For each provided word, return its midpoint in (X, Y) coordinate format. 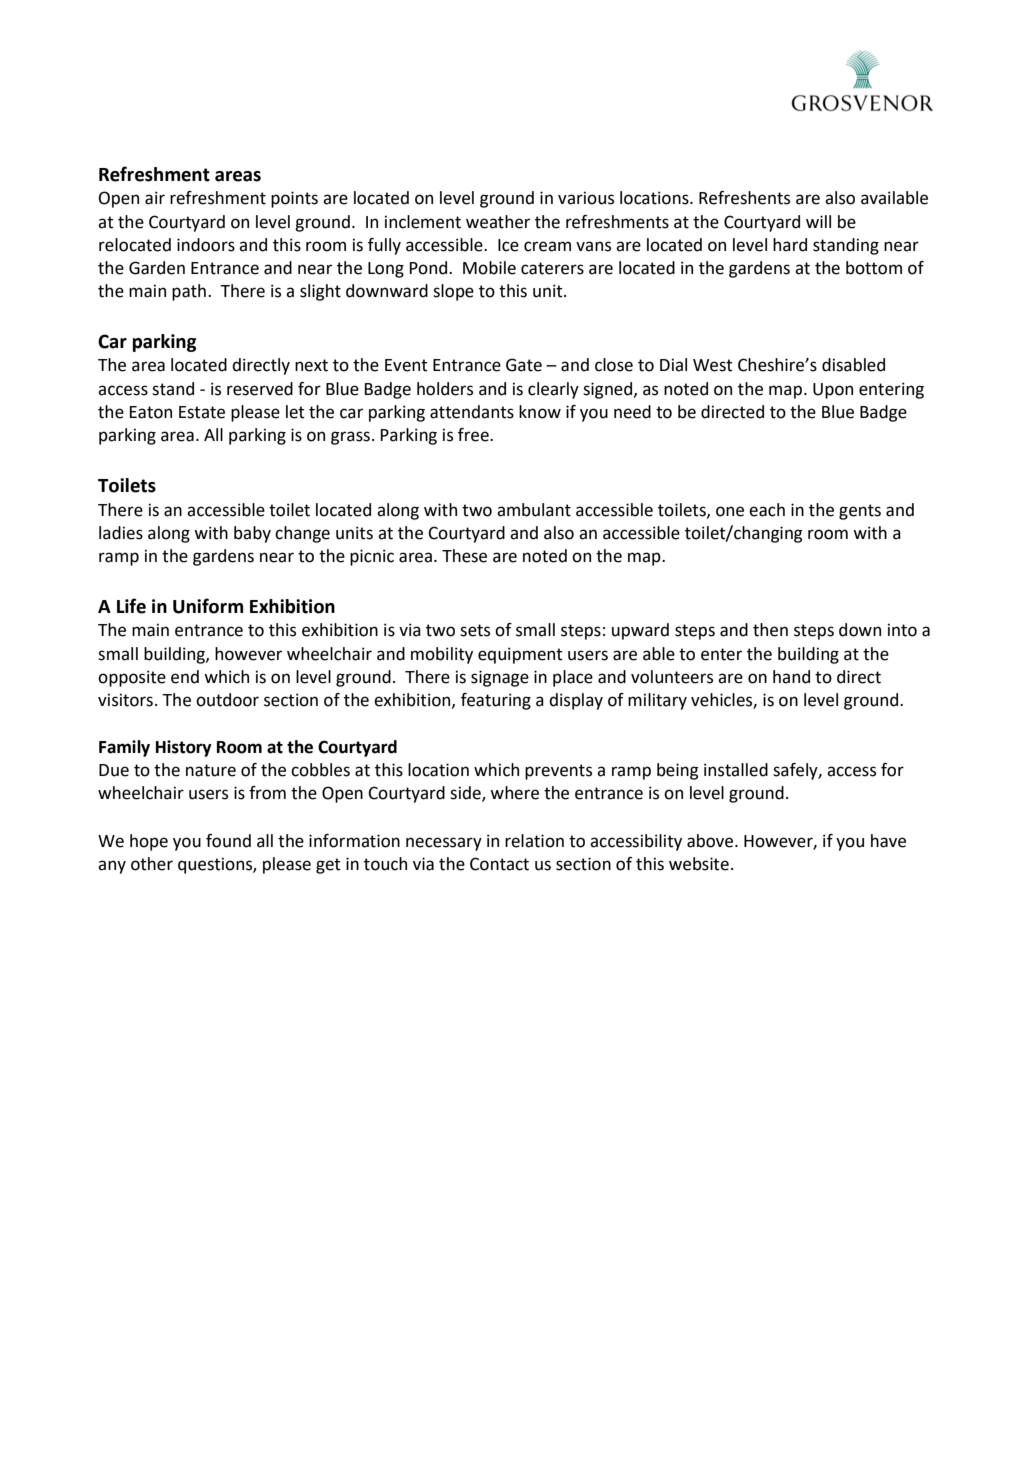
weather (498, 222)
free (474, 435)
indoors (206, 245)
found (228, 841)
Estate (202, 412)
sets (475, 630)
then (770, 630)
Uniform (208, 606)
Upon (833, 391)
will (818, 221)
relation (534, 841)
